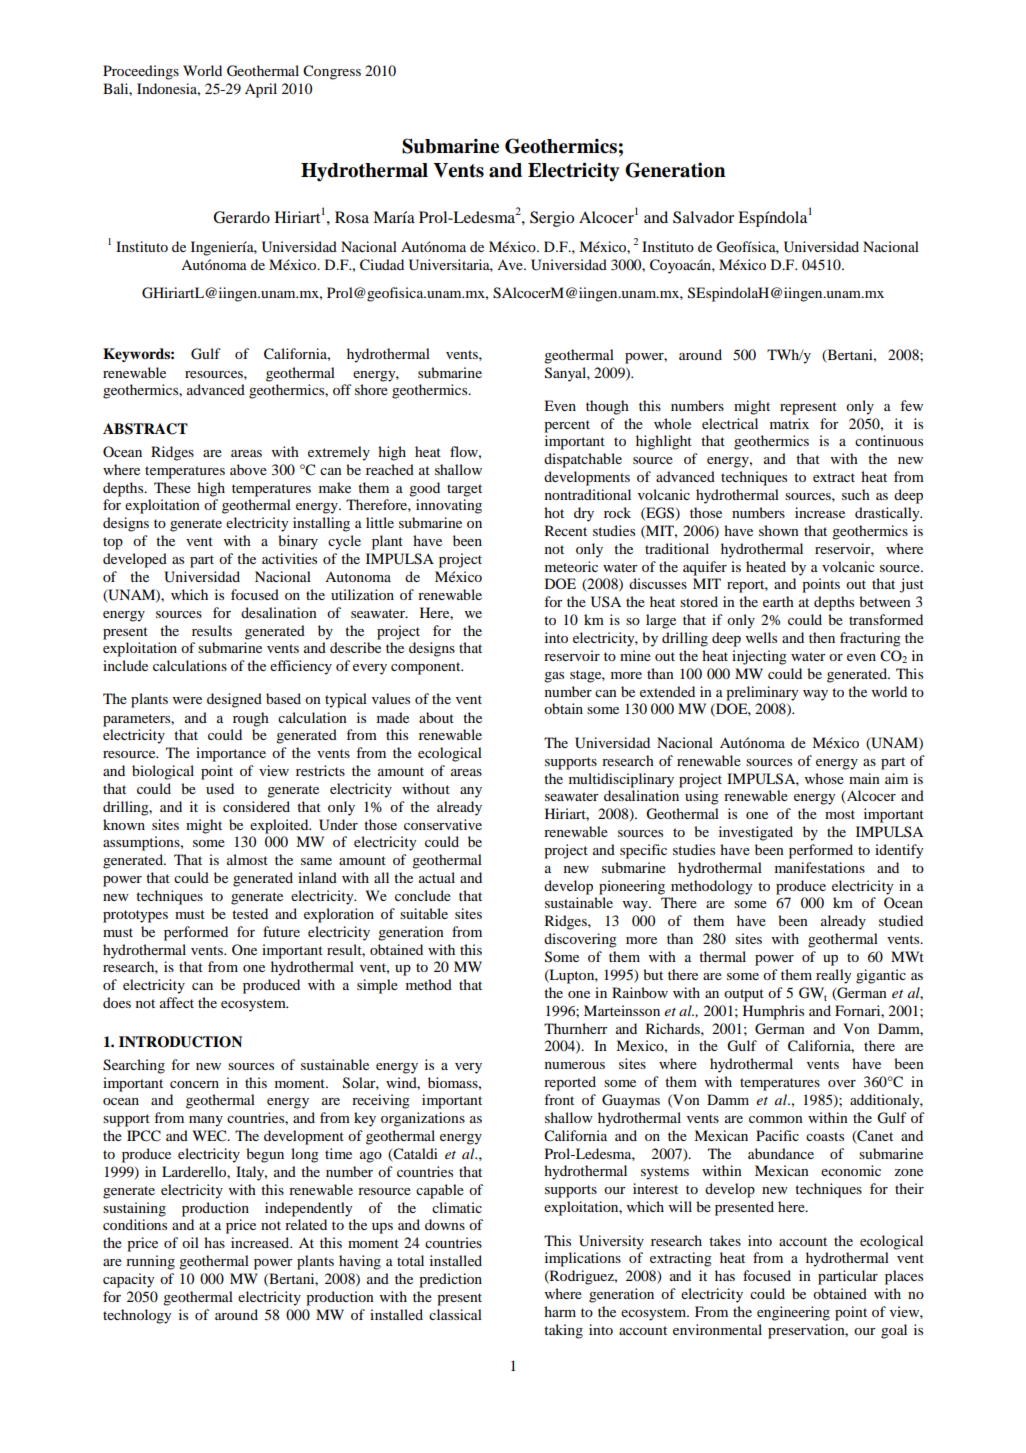 The height and width of the document is (1453, 1026). What do you see at coordinates (190, 1242) in the document?
I see `oil` at bounding box center [190, 1242].
